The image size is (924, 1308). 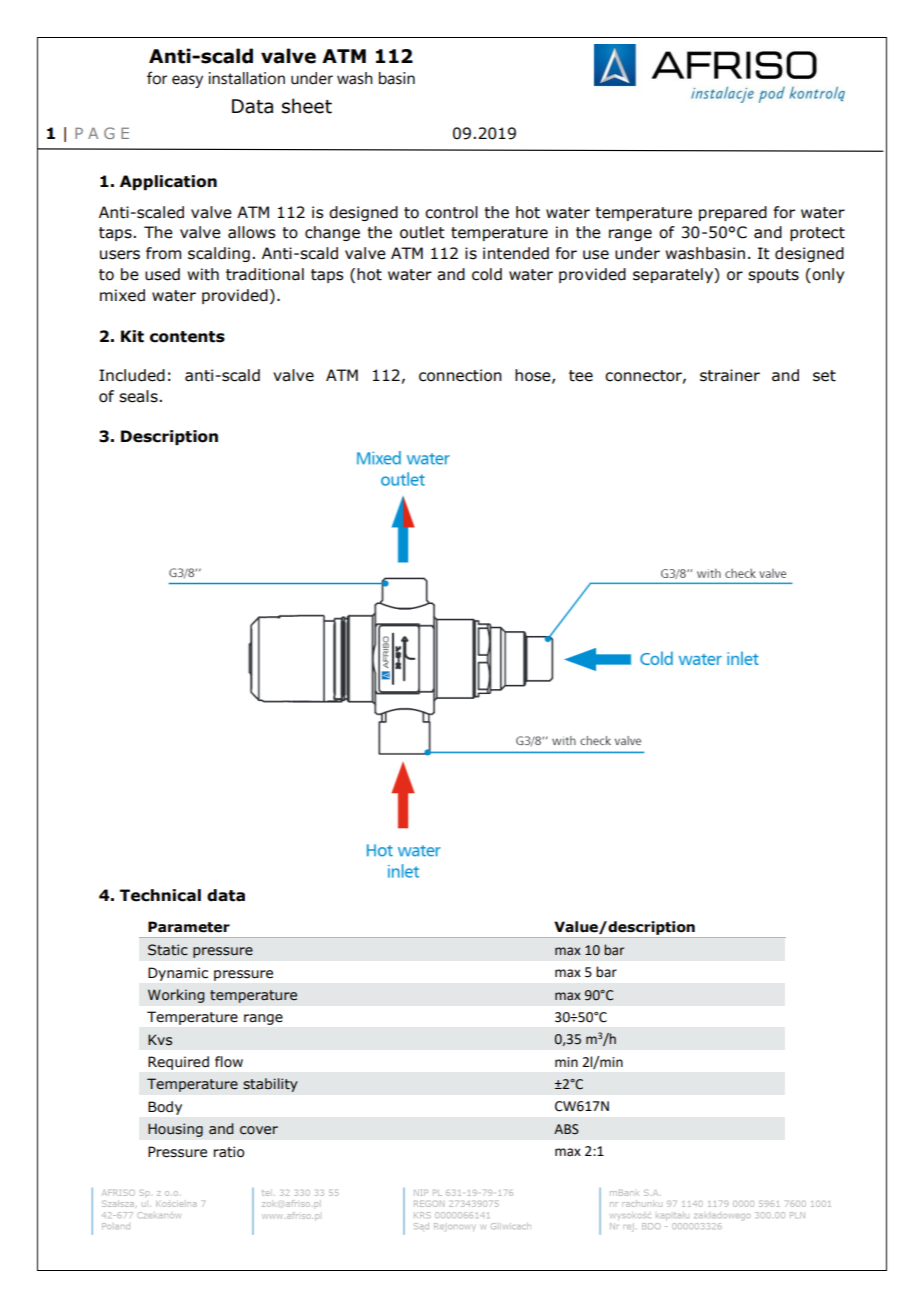 What do you see at coordinates (247, 78) in the screenshot?
I see `installation` at bounding box center [247, 78].
